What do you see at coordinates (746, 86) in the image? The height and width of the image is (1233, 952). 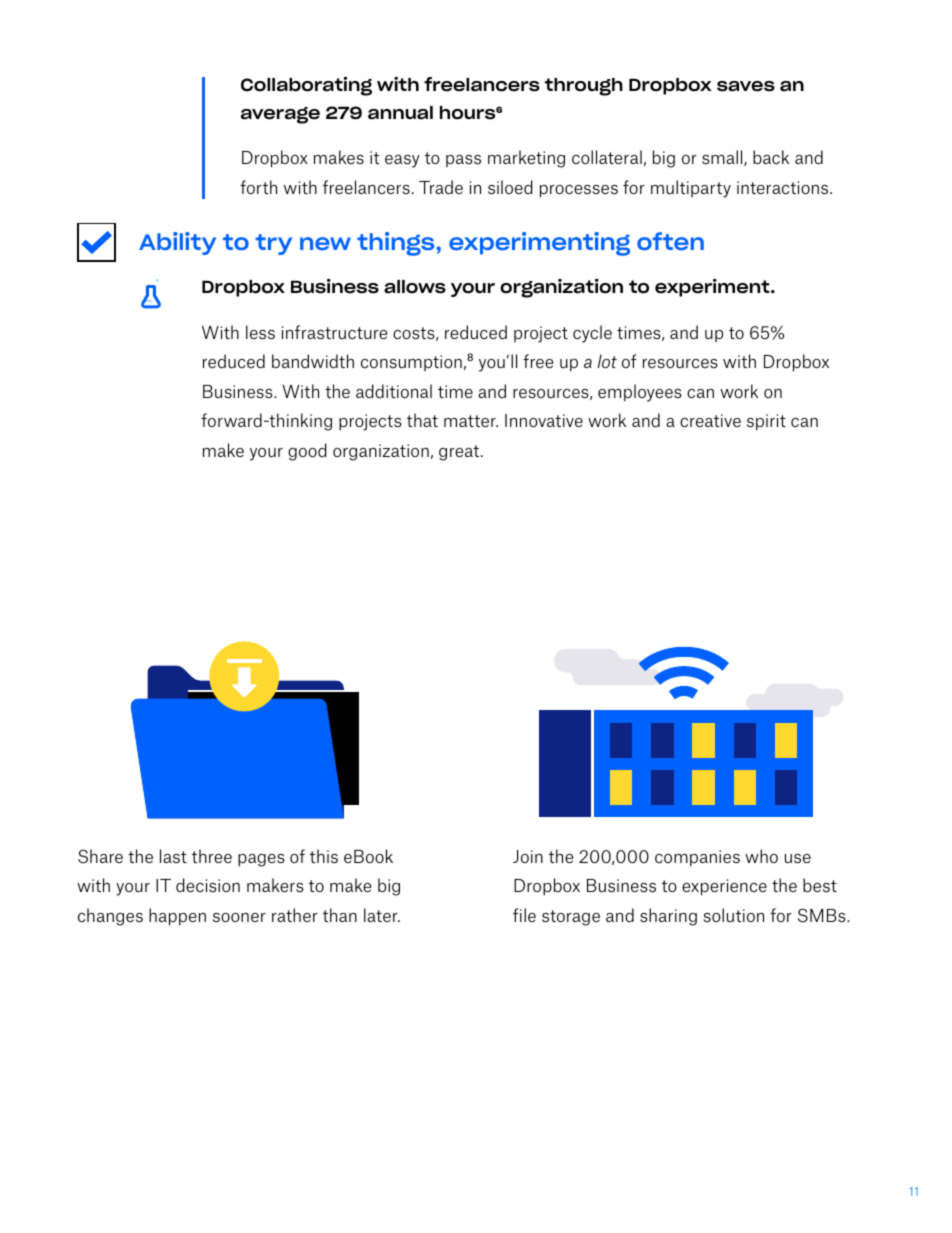 I see `saves` at bounding box center [746, 86].
